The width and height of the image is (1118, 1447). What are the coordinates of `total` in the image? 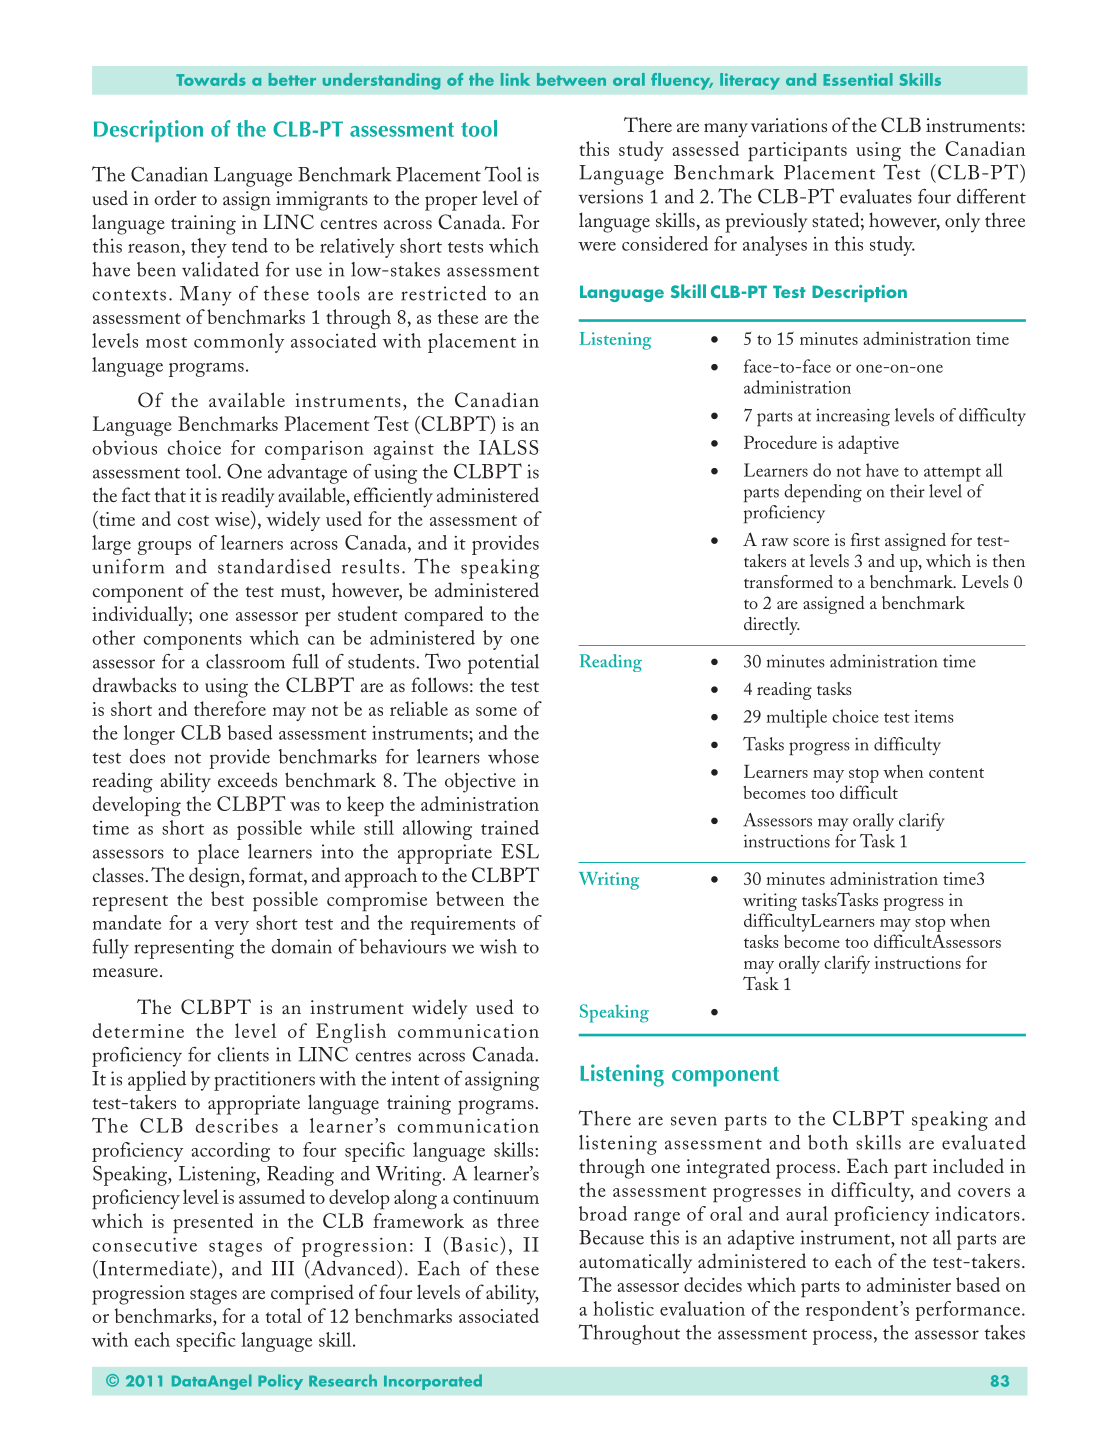 It's located at (284, 1315).
